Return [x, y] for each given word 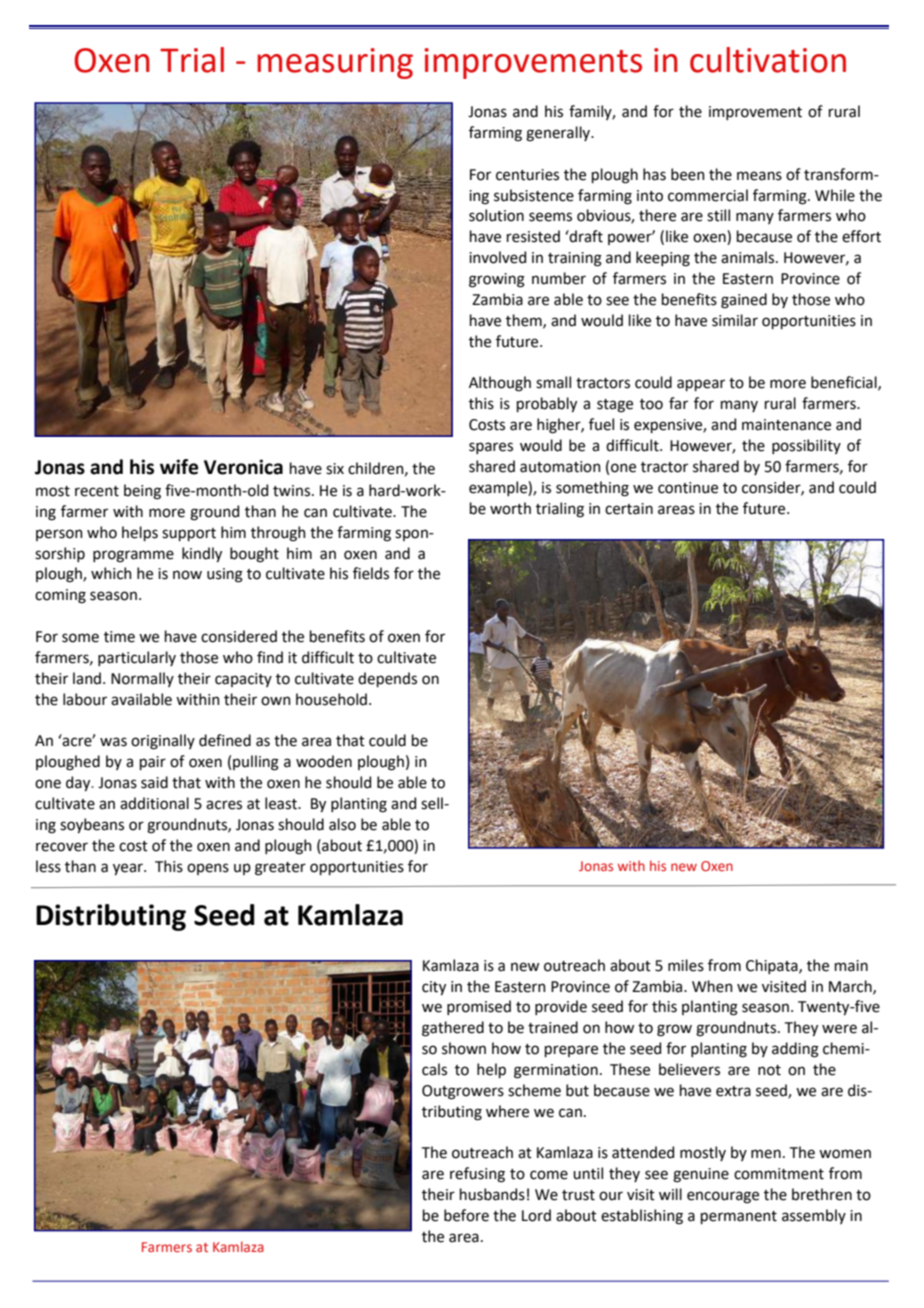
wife [179, 467]
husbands [492, 1194]
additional [154, 803]
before [466, 1215]
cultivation [768, 60]
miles [686, 965]
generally [559, 134]
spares [491, 448]
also [342, 824]
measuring [335, 63]
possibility [806, 446]
